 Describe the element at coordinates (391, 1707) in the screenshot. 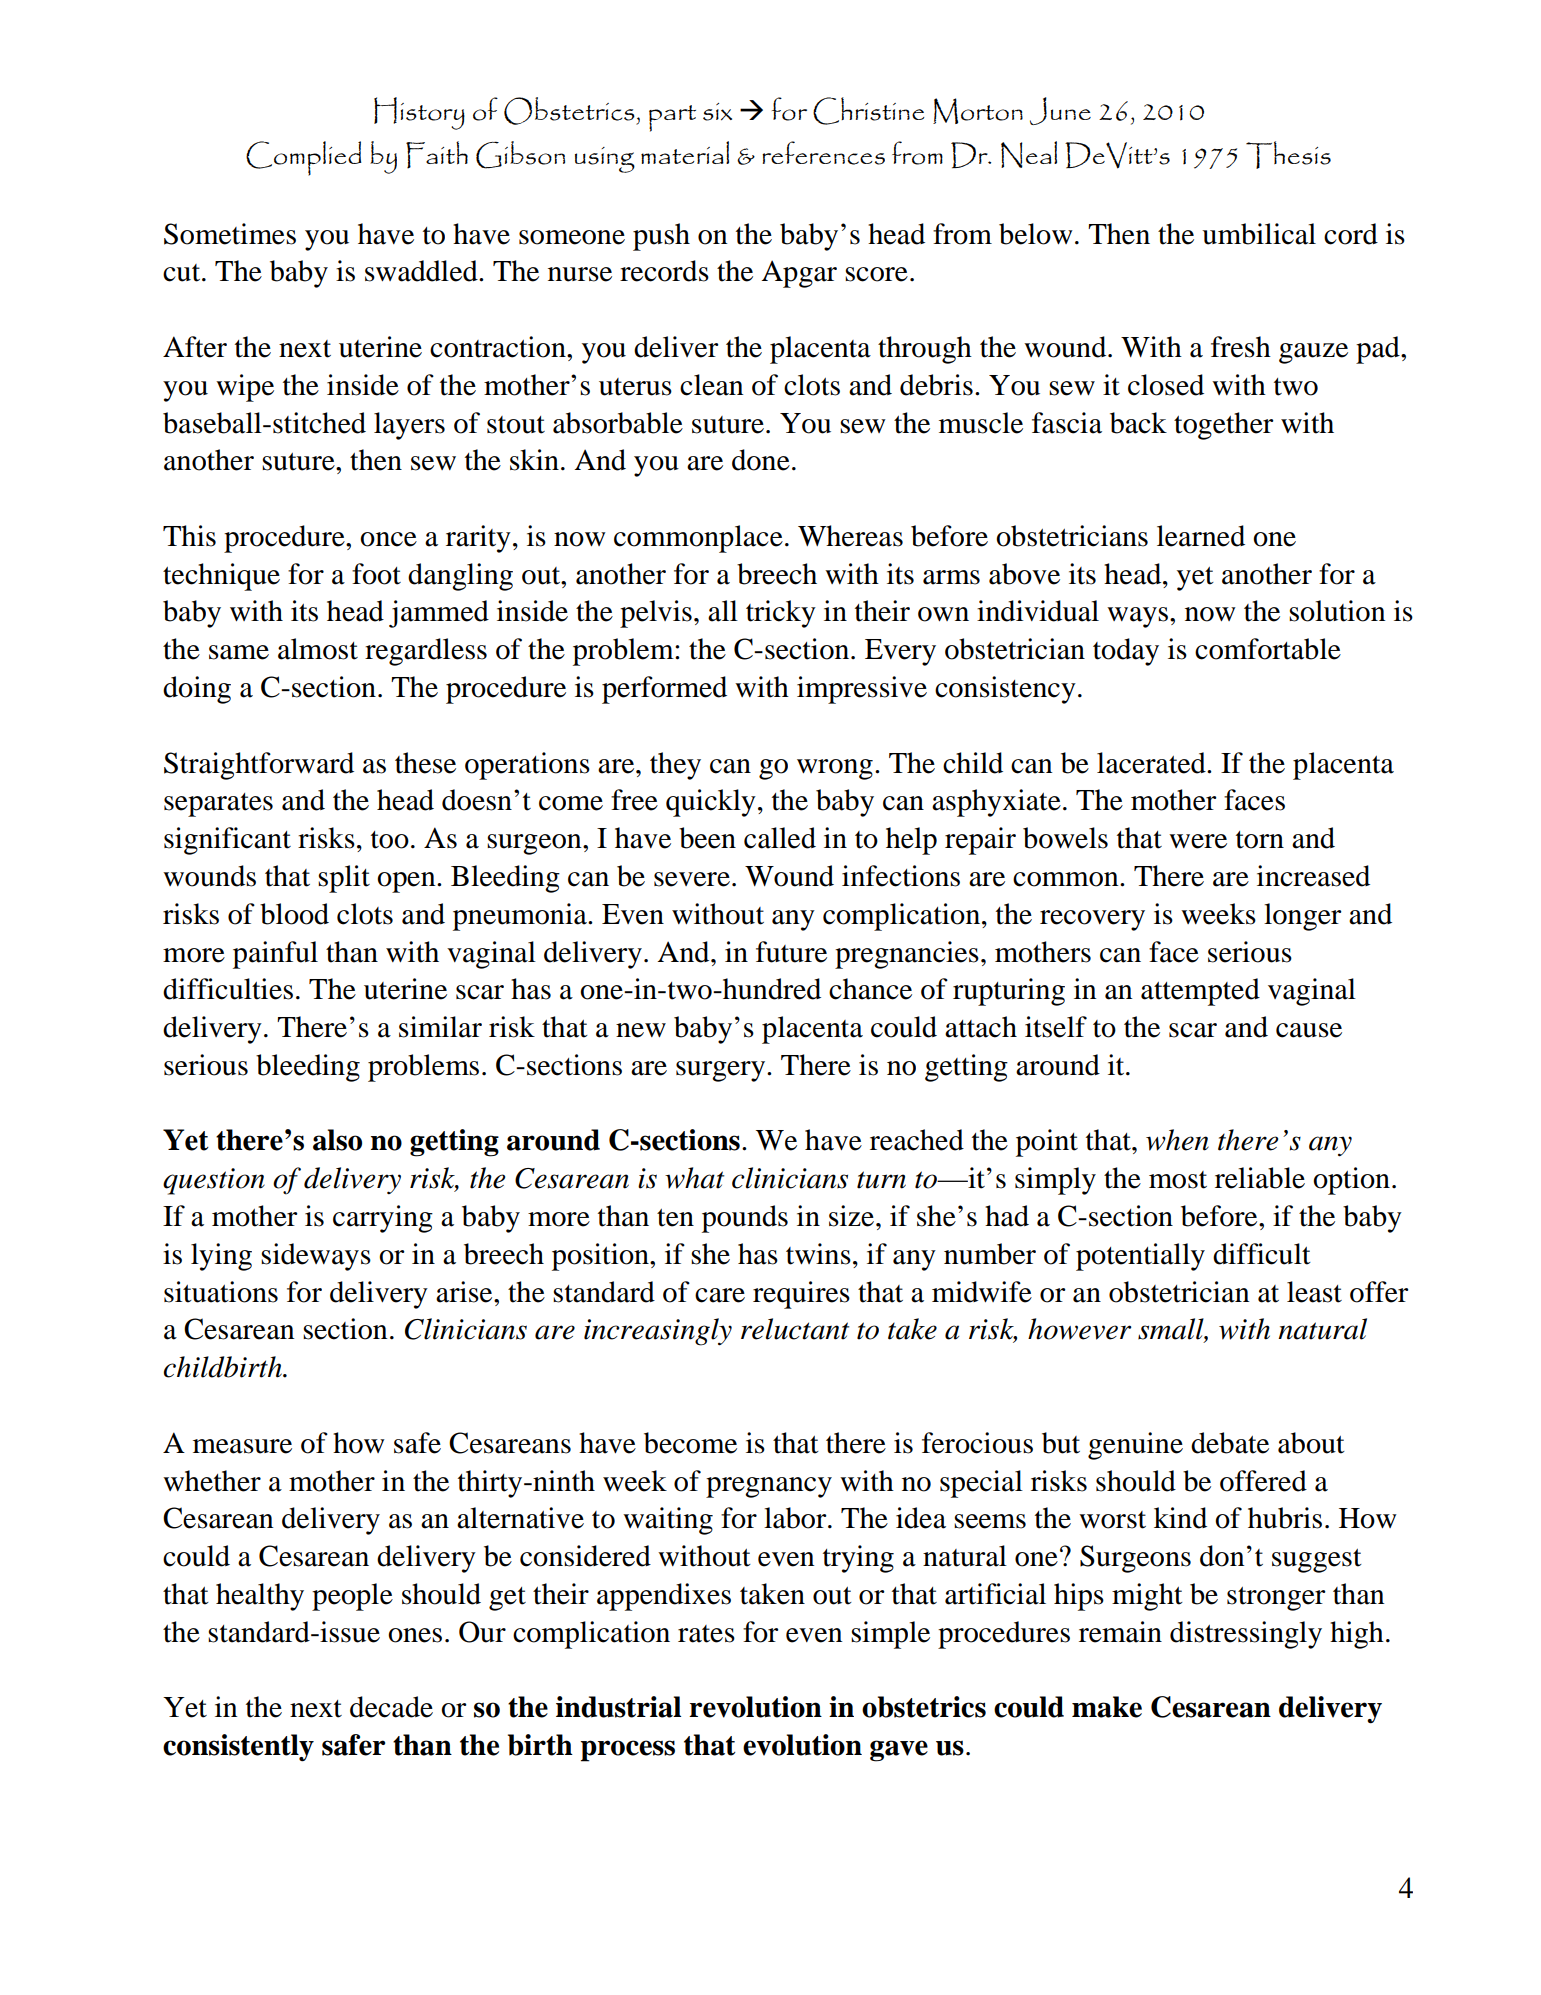

I see `decade` at that location.
